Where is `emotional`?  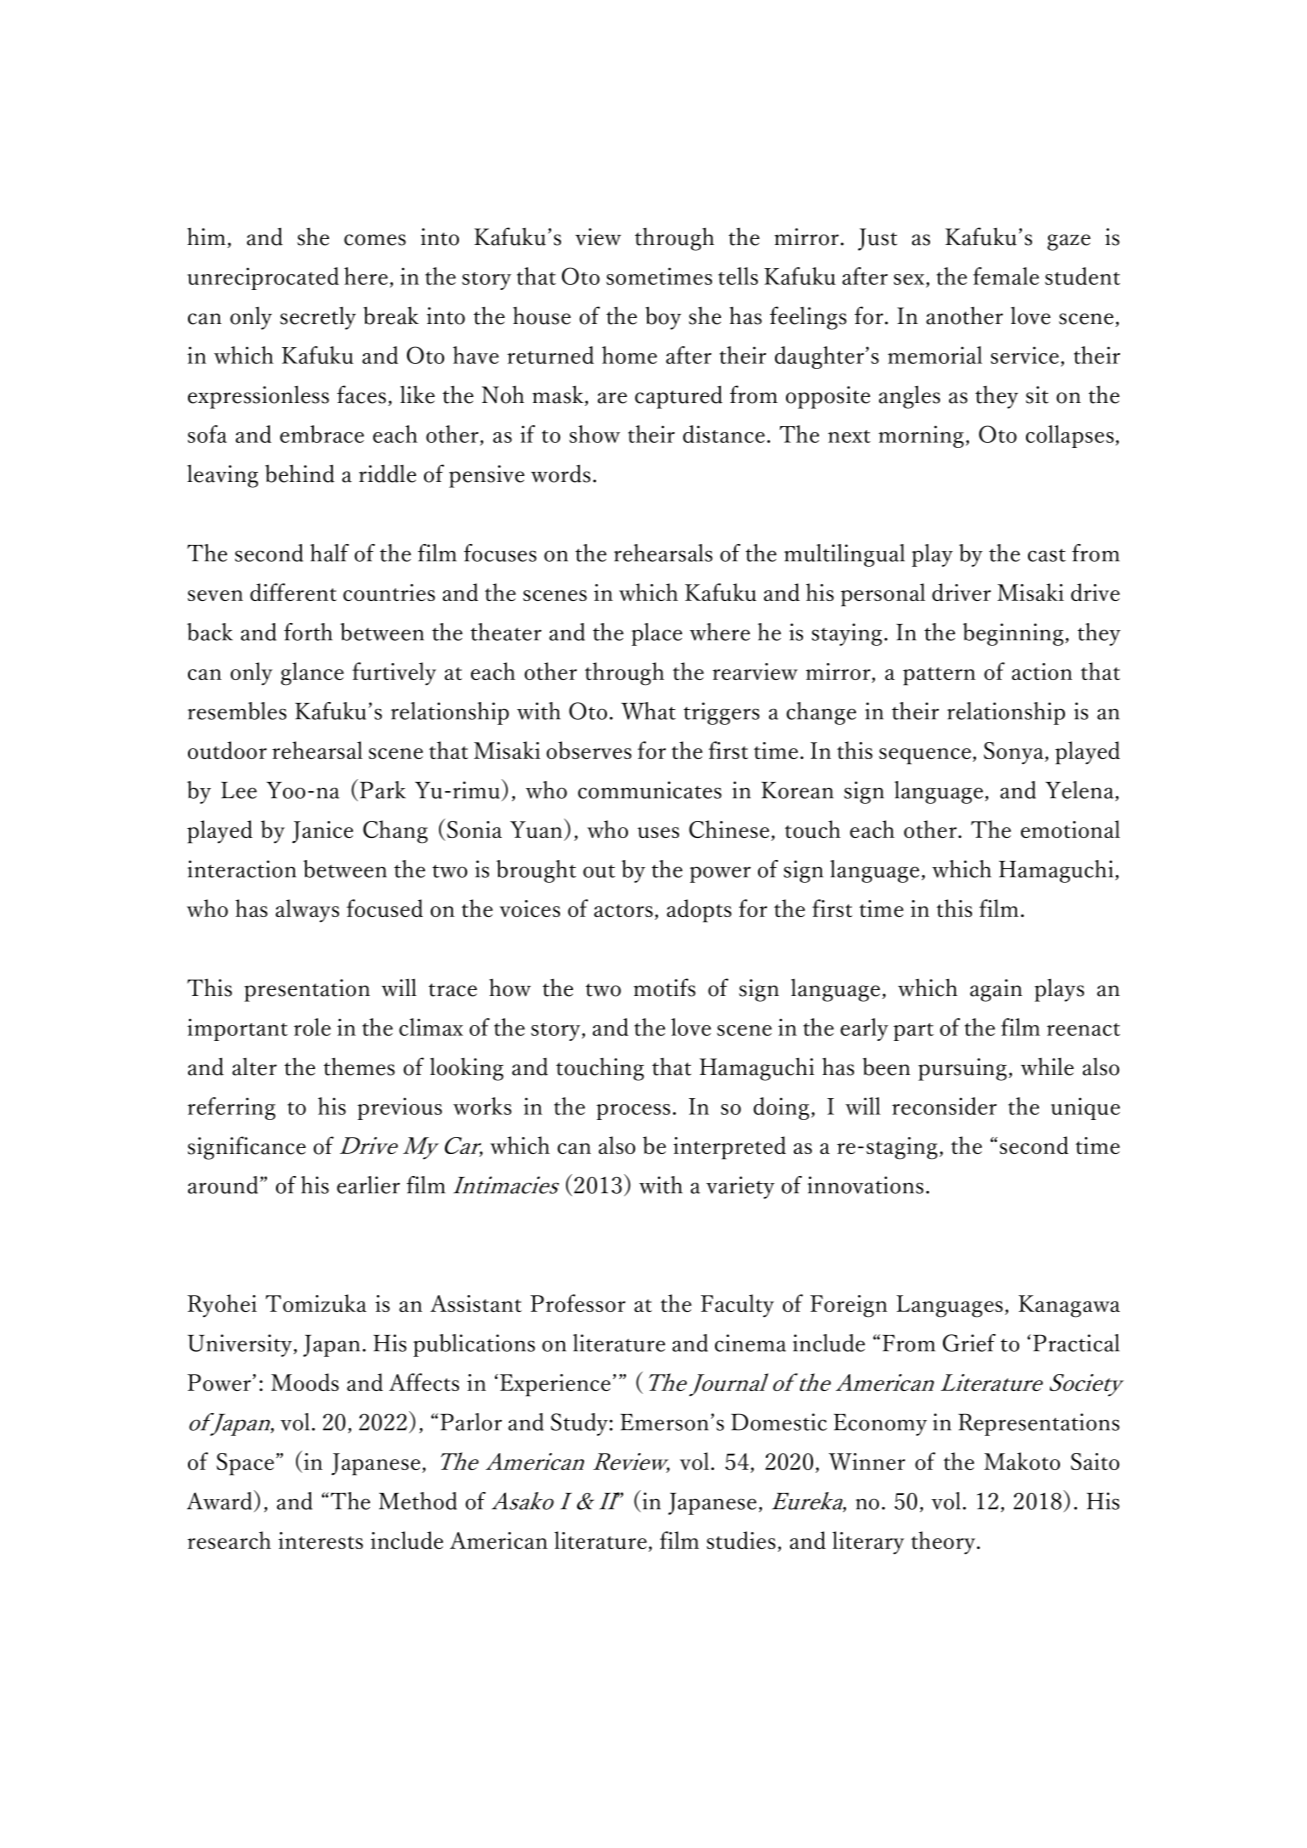 emotional is located at coordinates (1070, 829).
